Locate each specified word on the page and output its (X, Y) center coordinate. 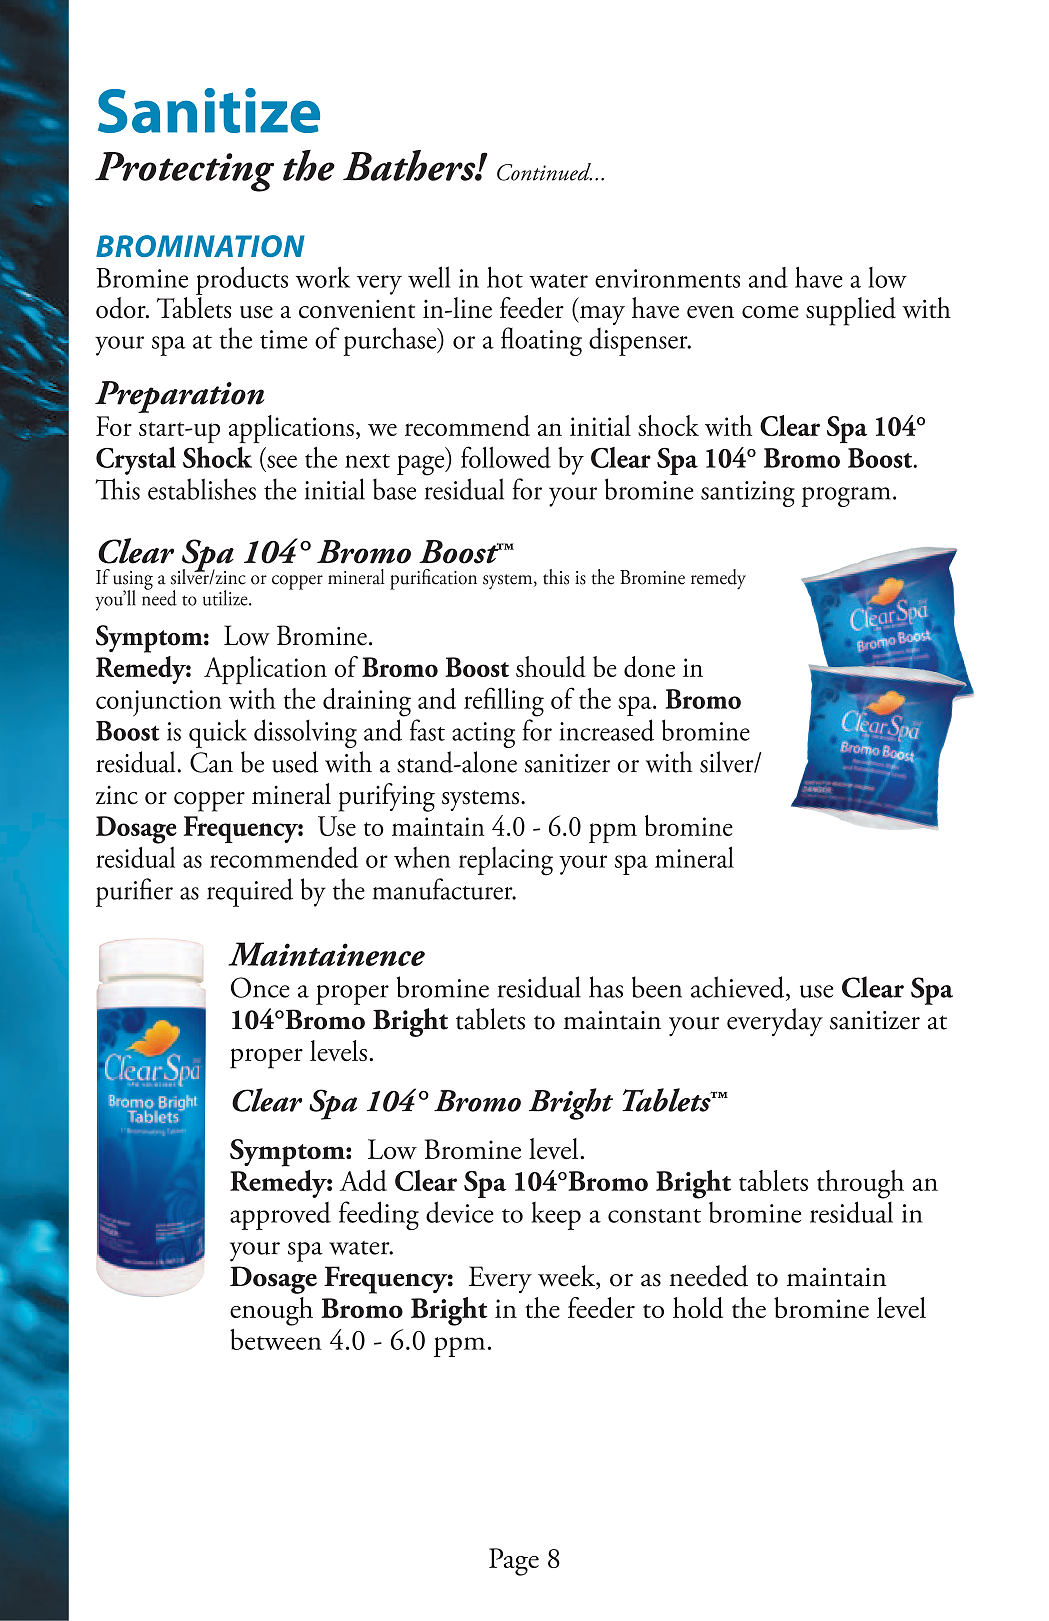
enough (271, 1311)
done (649, 667)
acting (483, 735)
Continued (544, 172)
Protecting (184, 172)
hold (698, 1308)
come (770, 312)
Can (211, 762)
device (460, 1212)
